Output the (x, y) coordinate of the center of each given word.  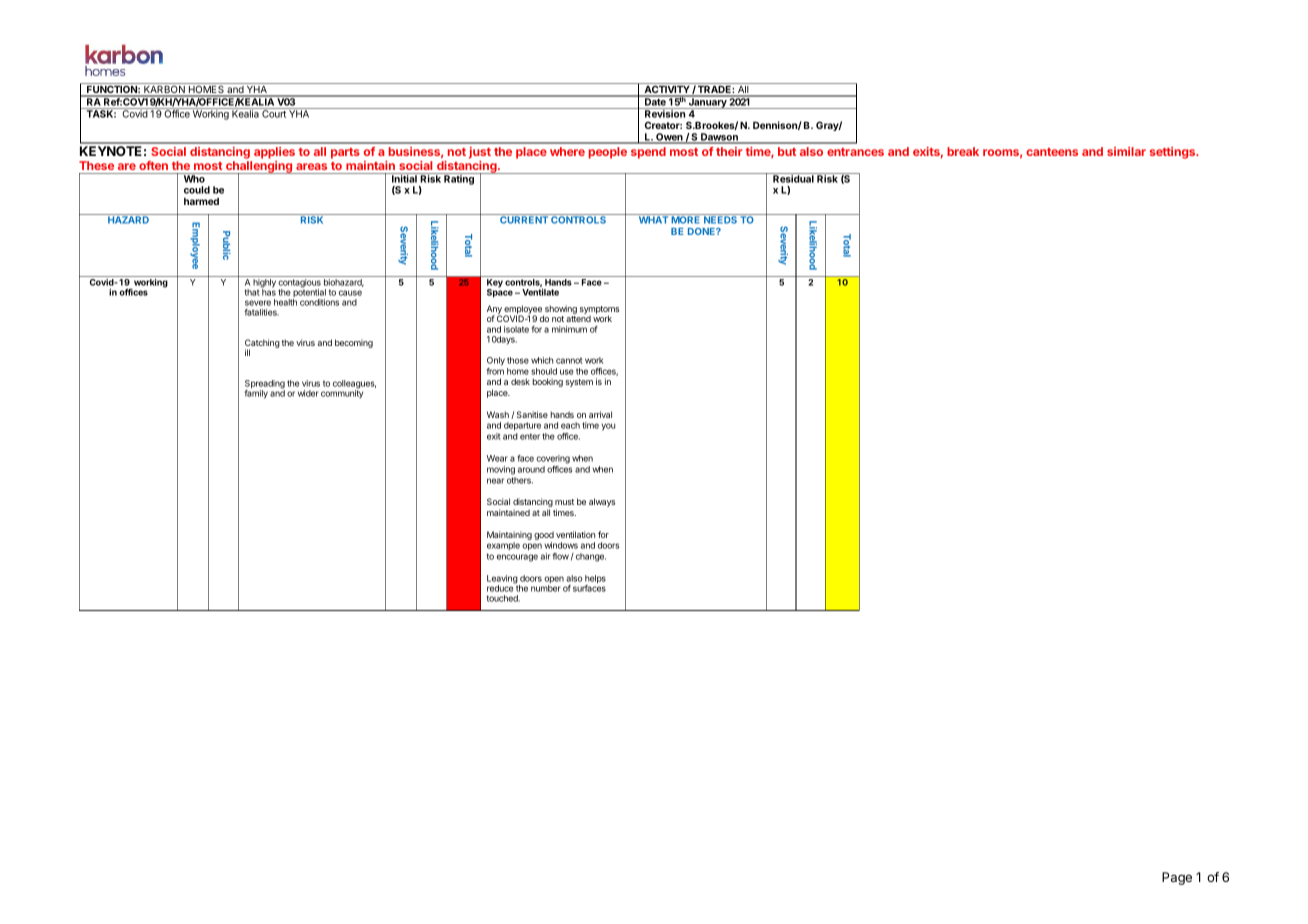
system (579, 383)
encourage (517, 558)
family (256, 393)
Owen (669, 138)
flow (561, 556)
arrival (600, 414)
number (545, 588)
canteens (1052, 152)
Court (274, 113)
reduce (501, 587)
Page (1177, 878)
